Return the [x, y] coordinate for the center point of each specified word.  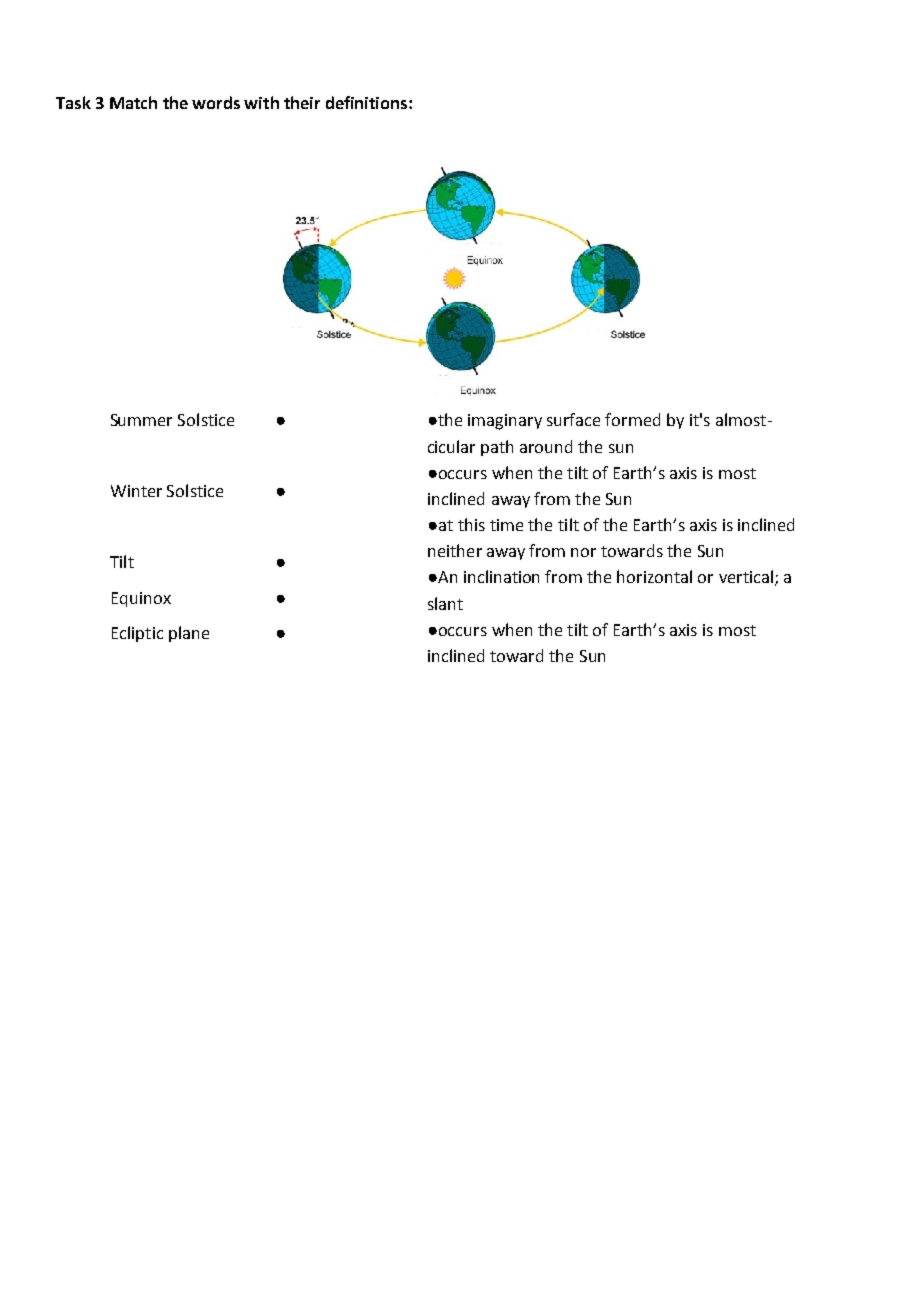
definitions [368, 102]
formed [632, 419]
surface [573, 419]
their [302, 102]
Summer [141, 420]
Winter [136, 491]
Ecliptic [137, 634]
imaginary [505, 422]
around [546, 446]
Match [133, 102]
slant [445, 603]
